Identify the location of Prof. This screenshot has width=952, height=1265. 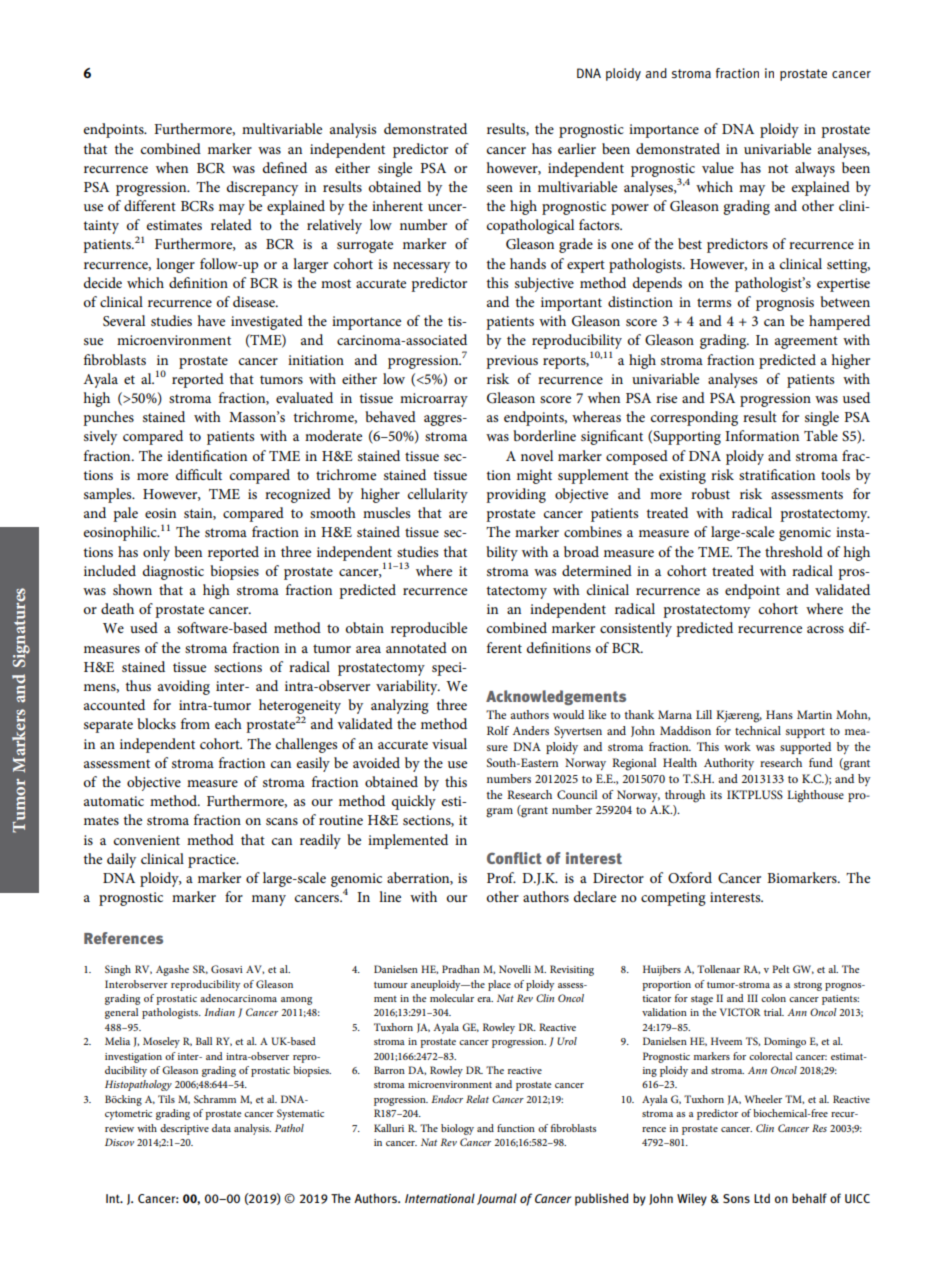
(501, 877).
